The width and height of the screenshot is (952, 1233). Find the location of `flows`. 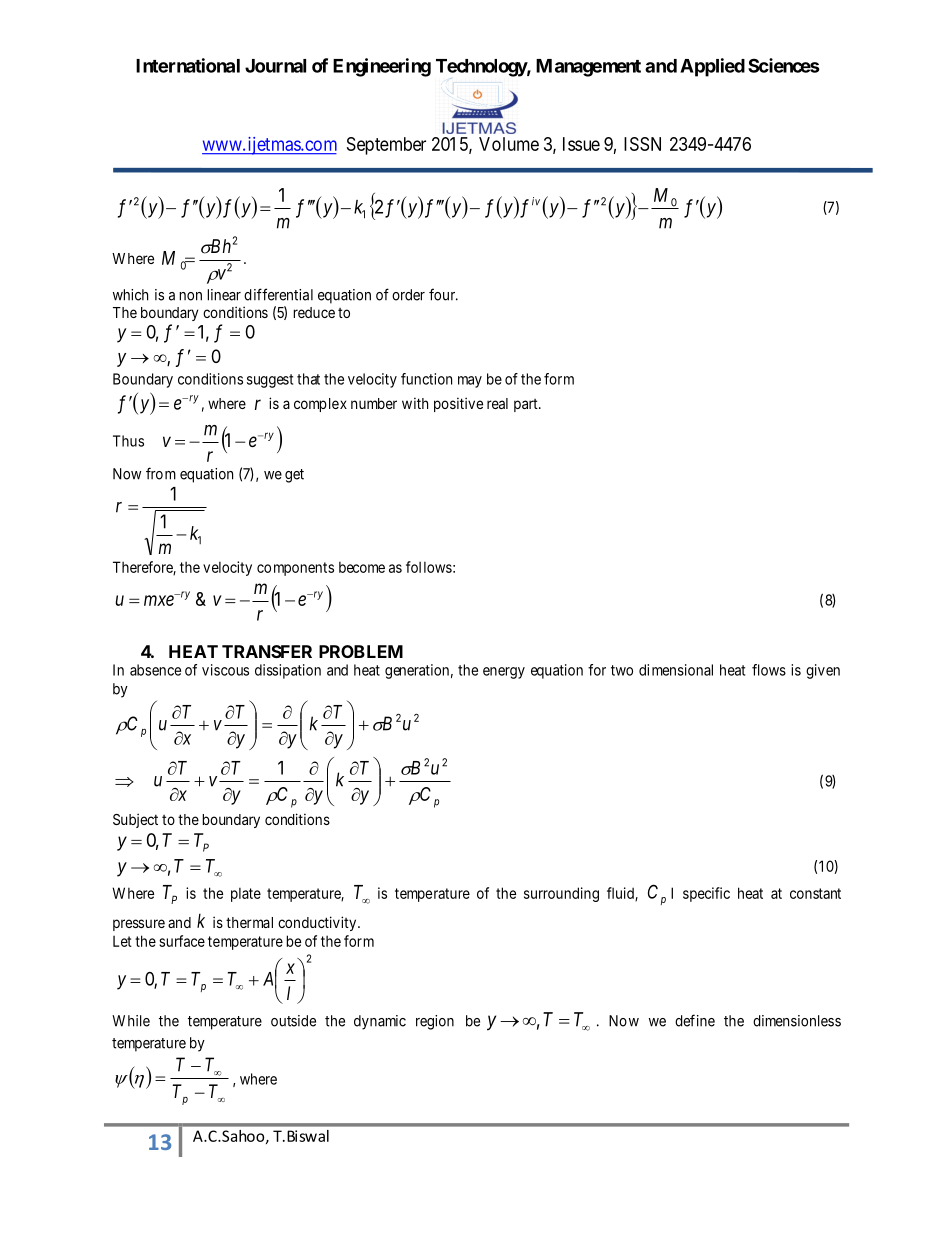

flows is located at coordinates (769, 670).
